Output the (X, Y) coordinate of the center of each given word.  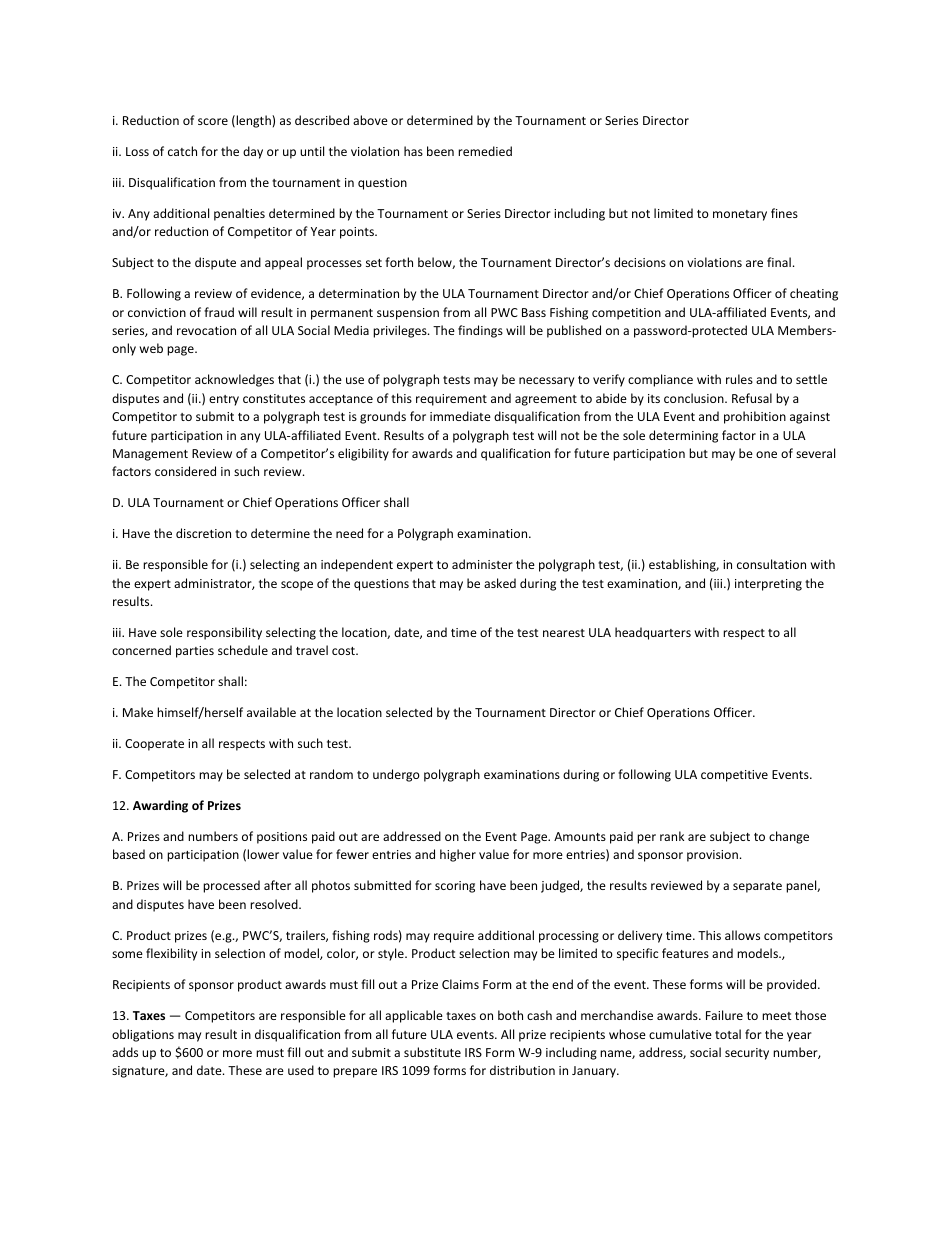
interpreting (768, 585)
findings (480, 331)
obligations (143, 1035)
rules (739, 379)
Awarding (160, 806)
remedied (485, 151)
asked (500, 583)
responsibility (224, 633)
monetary (740, 215)
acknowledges (234, 380)
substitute (432, 1052)
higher (458, 855)
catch (182, 151)
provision (712, 856)
